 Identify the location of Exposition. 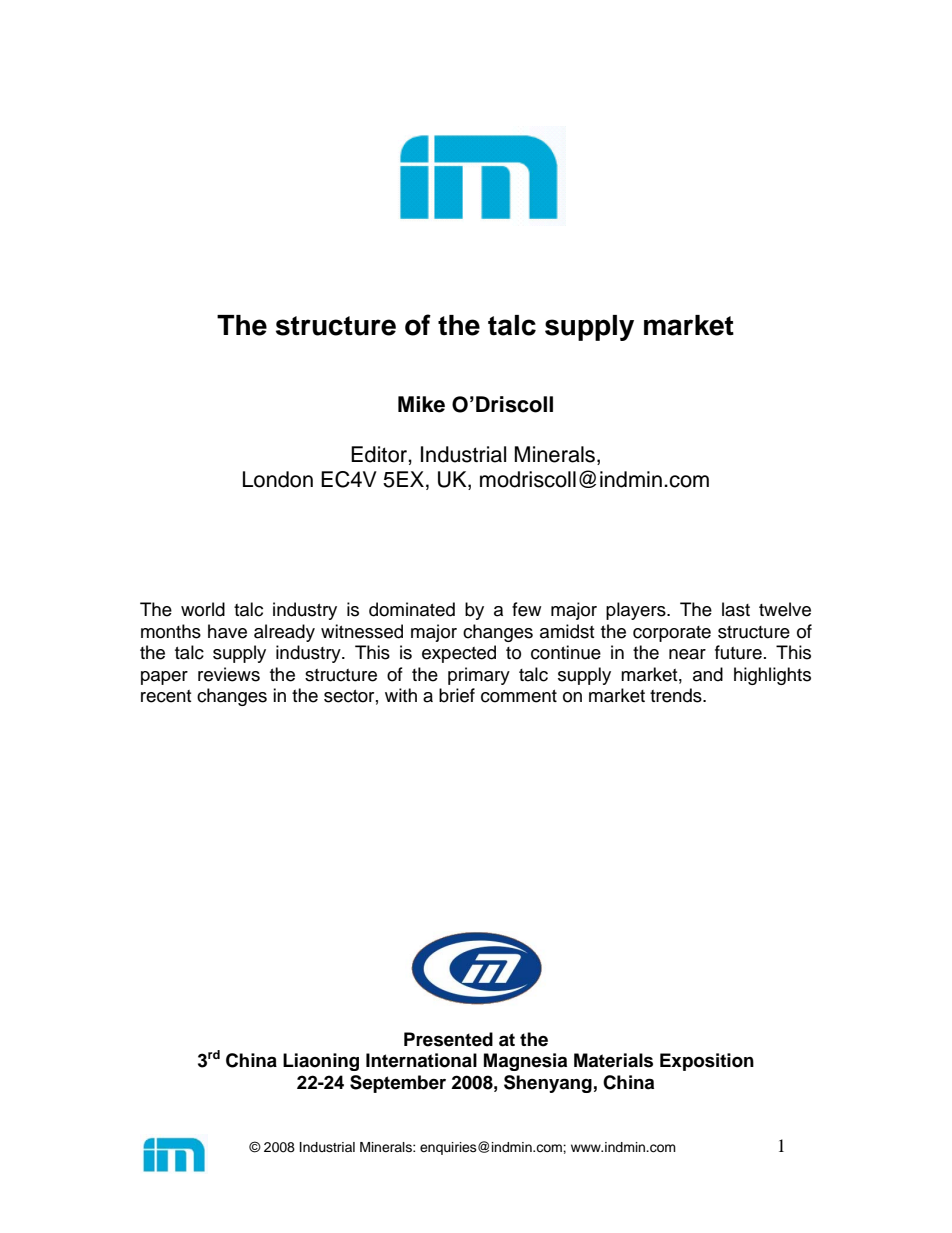
(707, 1062).
